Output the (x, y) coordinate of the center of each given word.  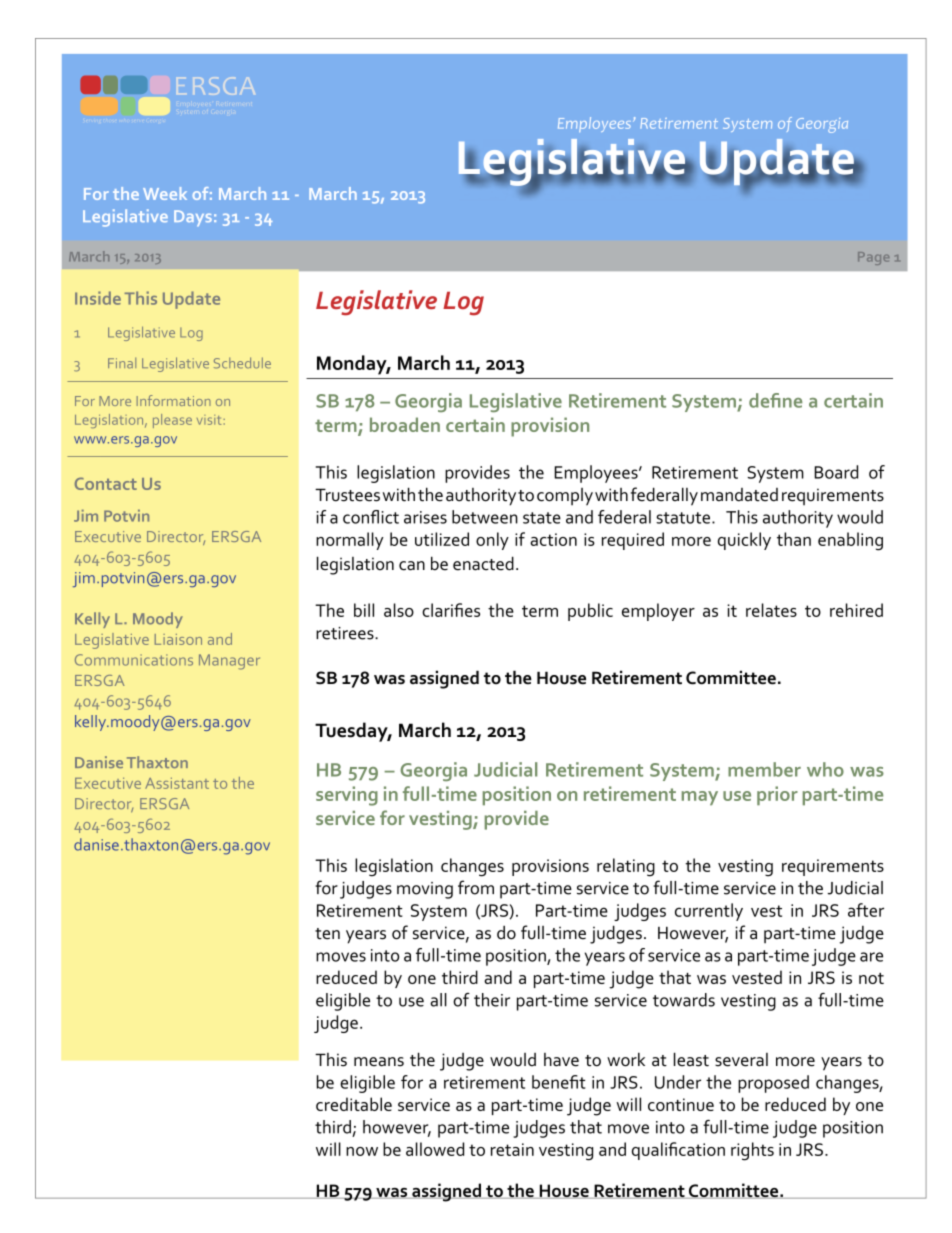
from (476, 887)
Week (165, 193)
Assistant (177, 783)
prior (777, 795)
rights (752, 1151)
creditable (354, 1104)
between (485, 517)
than (794, 539)
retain (512, 1149)
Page (873, 258)
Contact (106, 483)
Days (193, 218)
